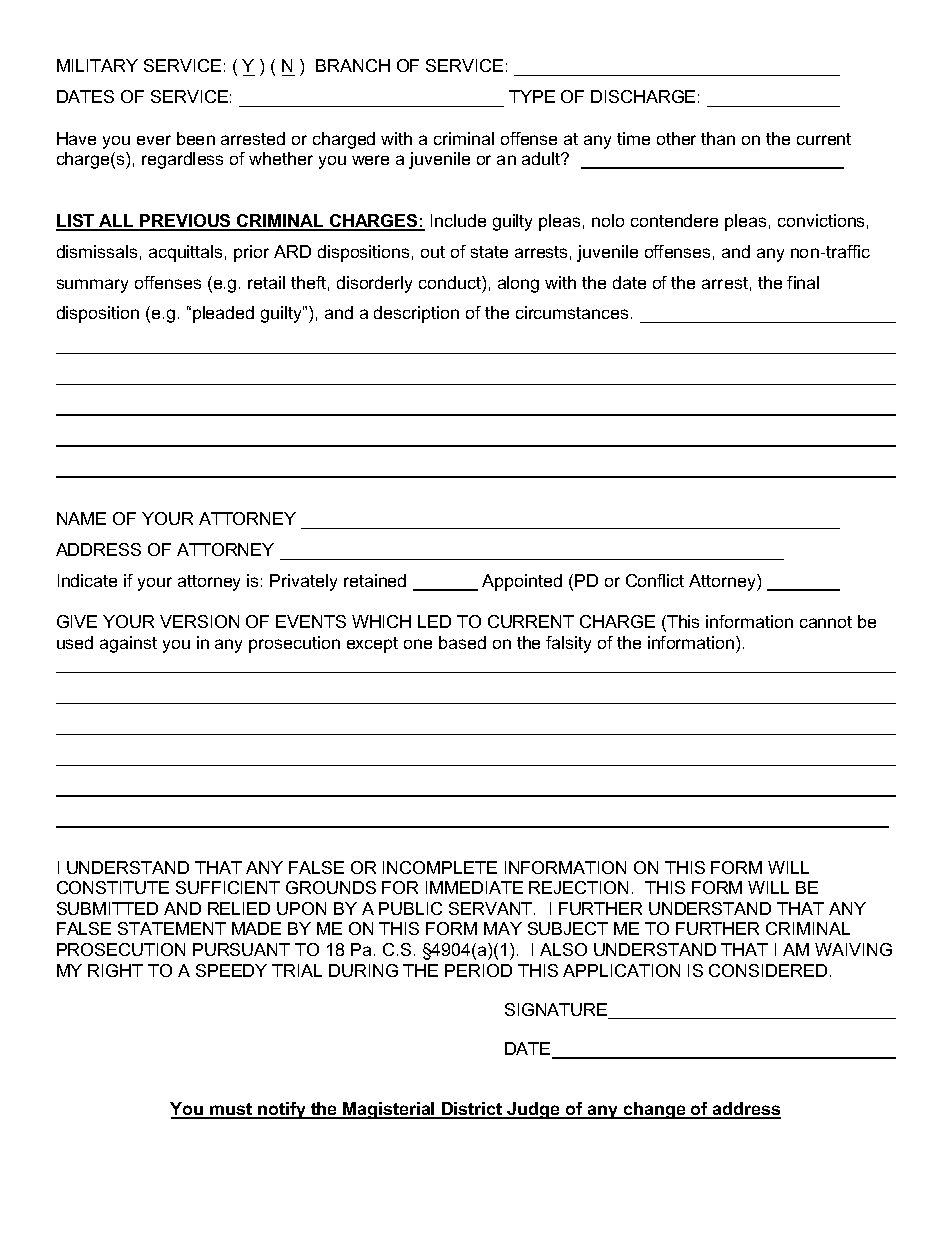 The image size is (952, 1233). I want to click on must, so click(231, 1110).
